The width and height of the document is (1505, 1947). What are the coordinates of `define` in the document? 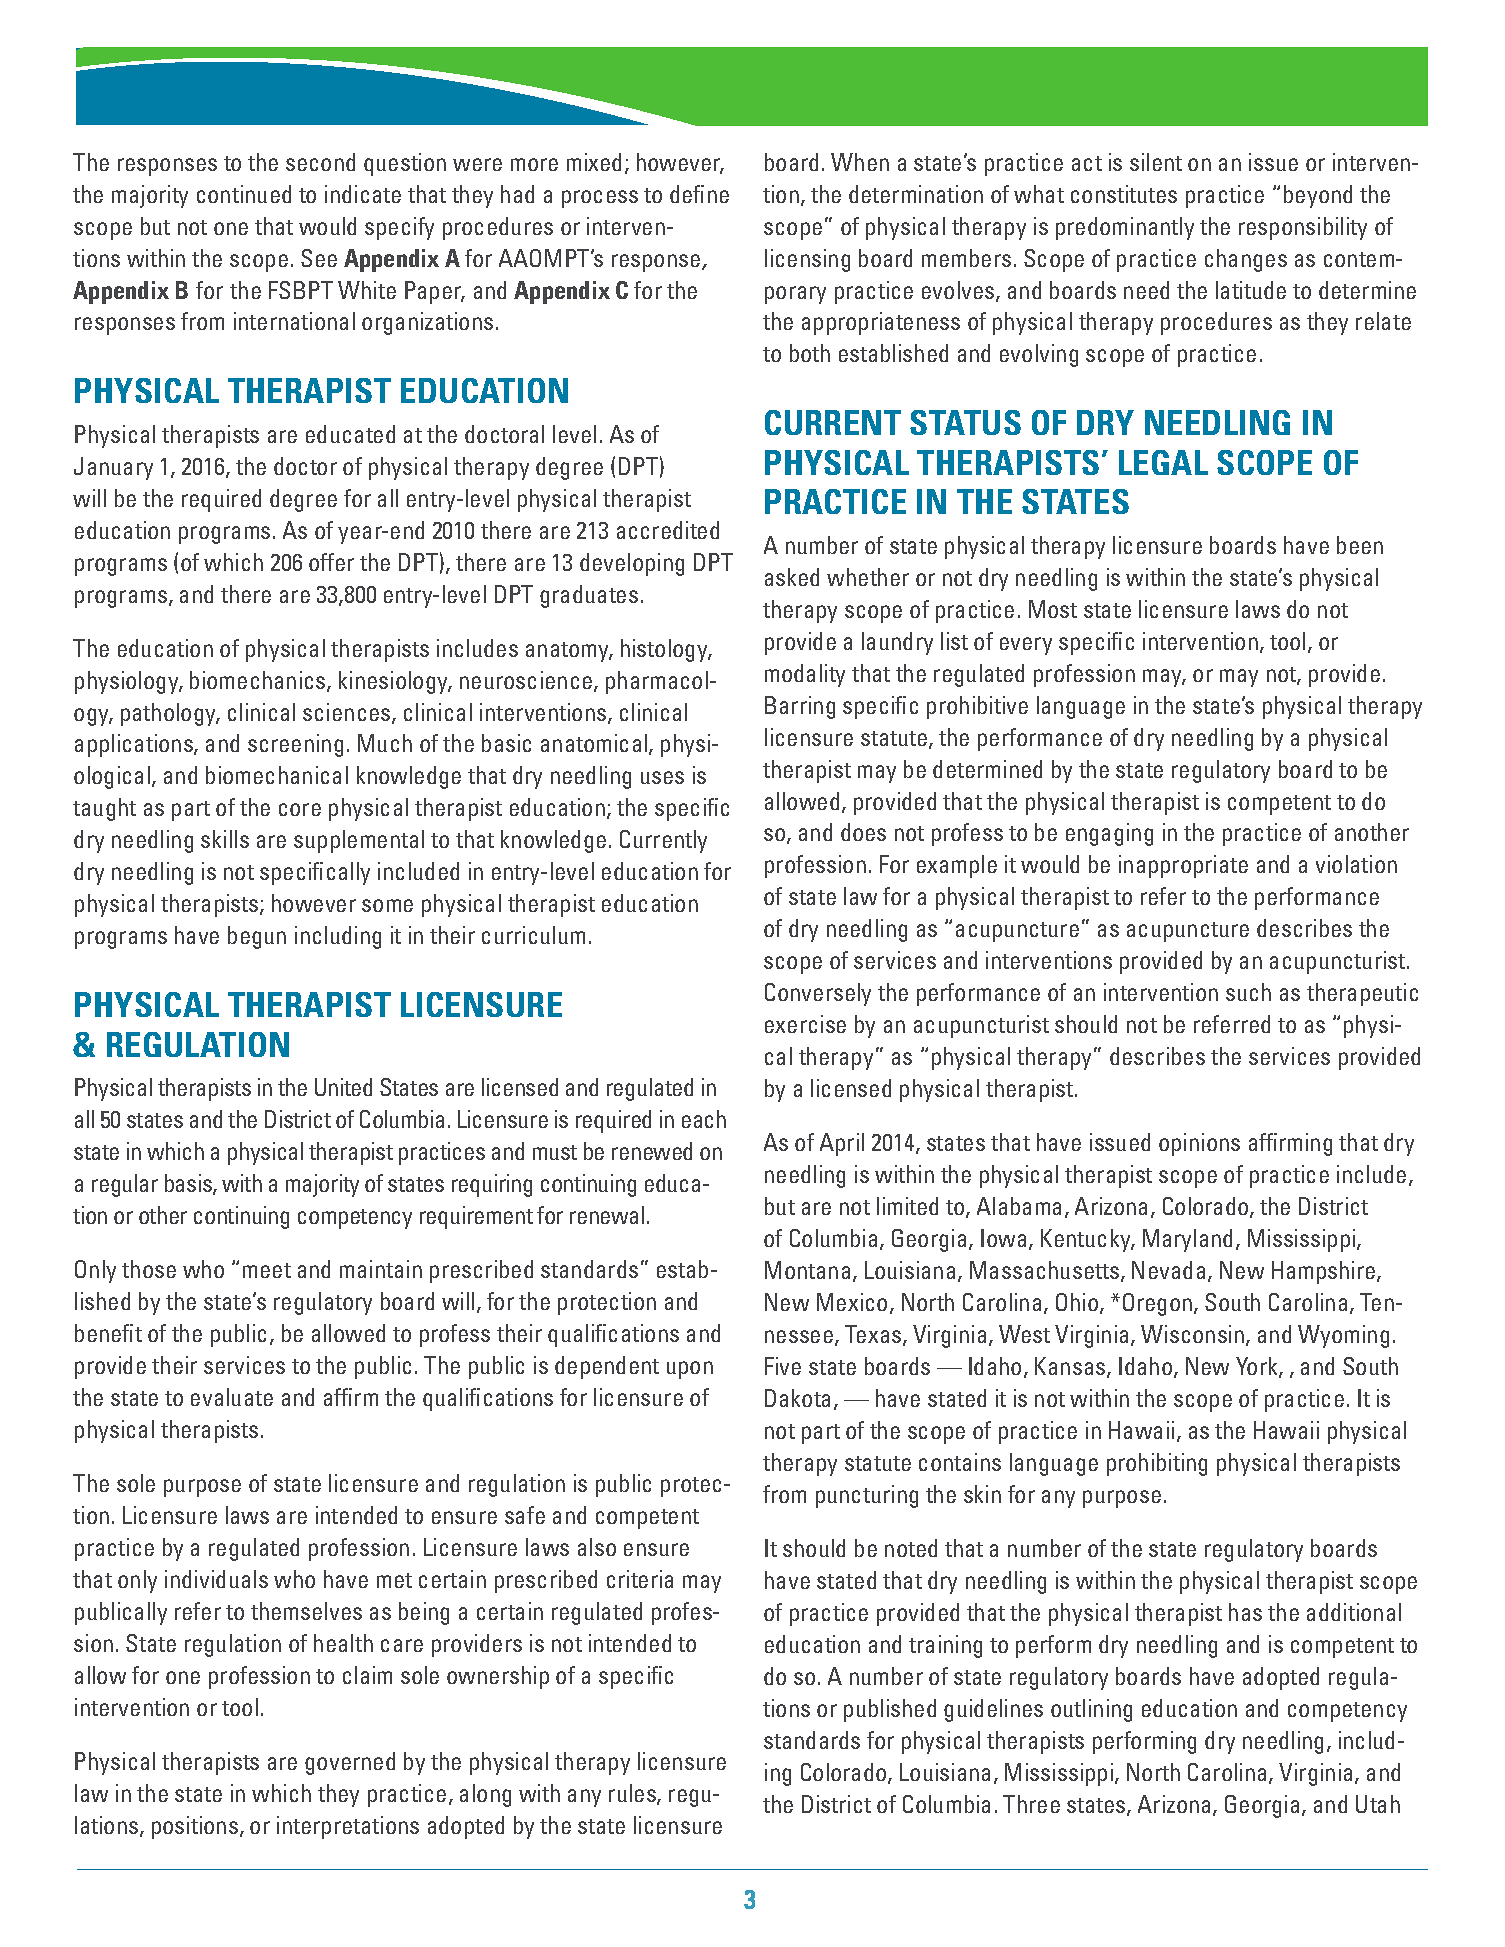 It's located at (699, 194).
